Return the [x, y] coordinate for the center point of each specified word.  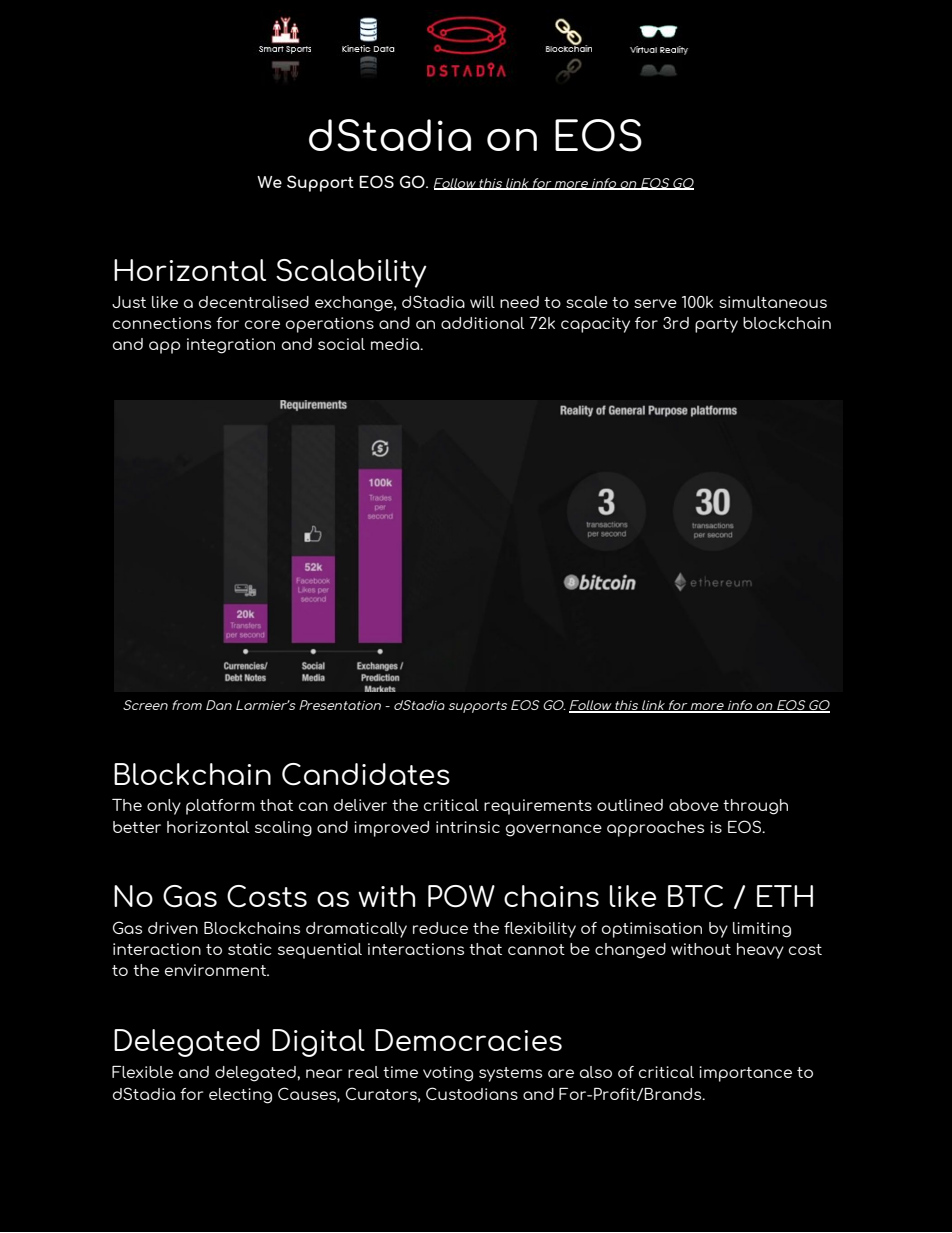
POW [461, 896]
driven [173, 928]
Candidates [366, 774]
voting [448, 1074]
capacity [595, 325]
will [482, 302]
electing [240, 1096]
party [716, 325]
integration [231, 346]
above [694, 805]
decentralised [254, 302]
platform [220, 807]
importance [745, 1074]
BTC [695, 896]
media [396, 344]
